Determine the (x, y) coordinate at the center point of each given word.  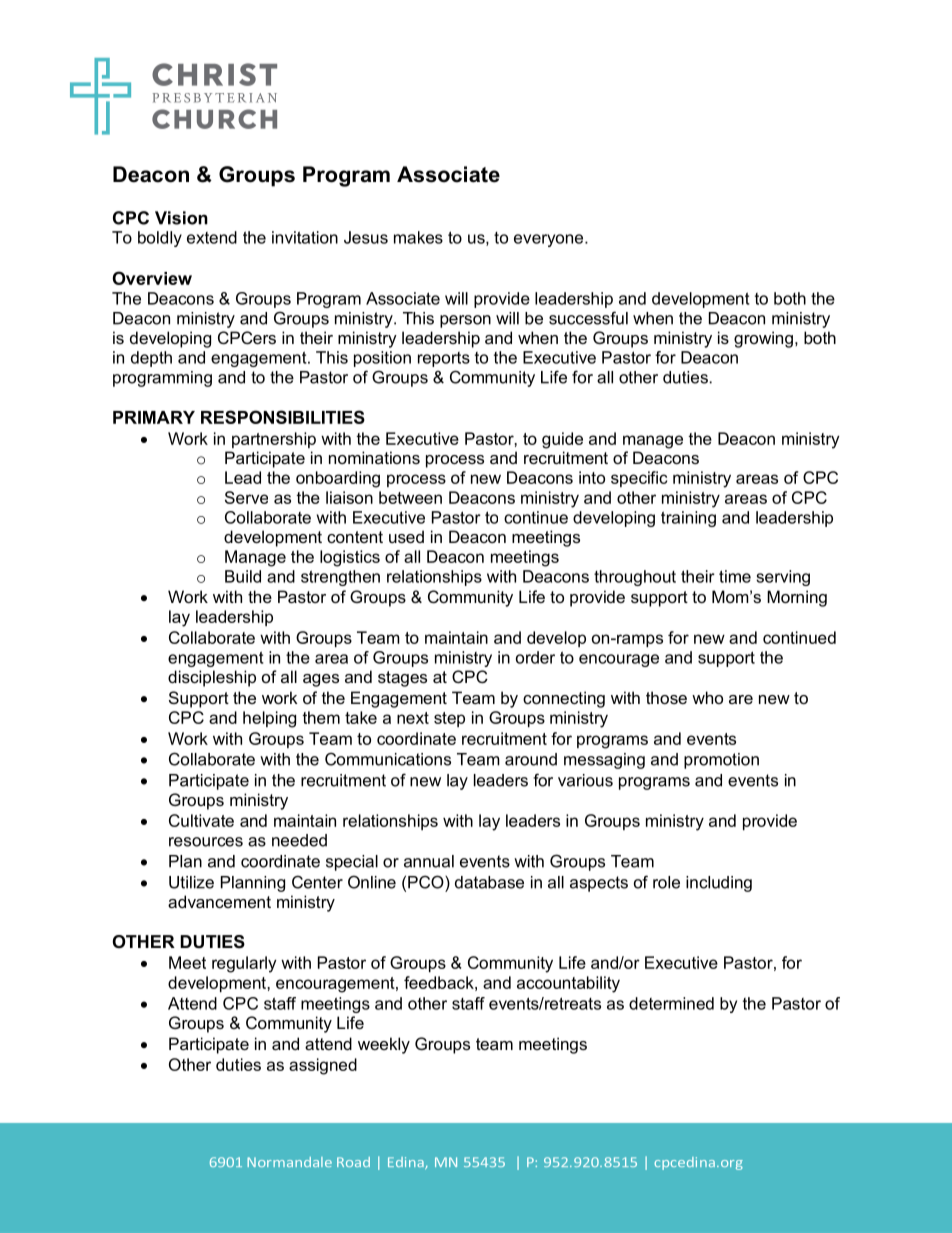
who (707, 697)
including (719, 884)
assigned (323, 1066)
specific (639, 479)
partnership (274, 440)
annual (429, 861)
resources (206, 842)
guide (562, 440)
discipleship (212, 678)
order (535, 657)
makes (418, 237)
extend (212, 237)
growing (763, 339)
